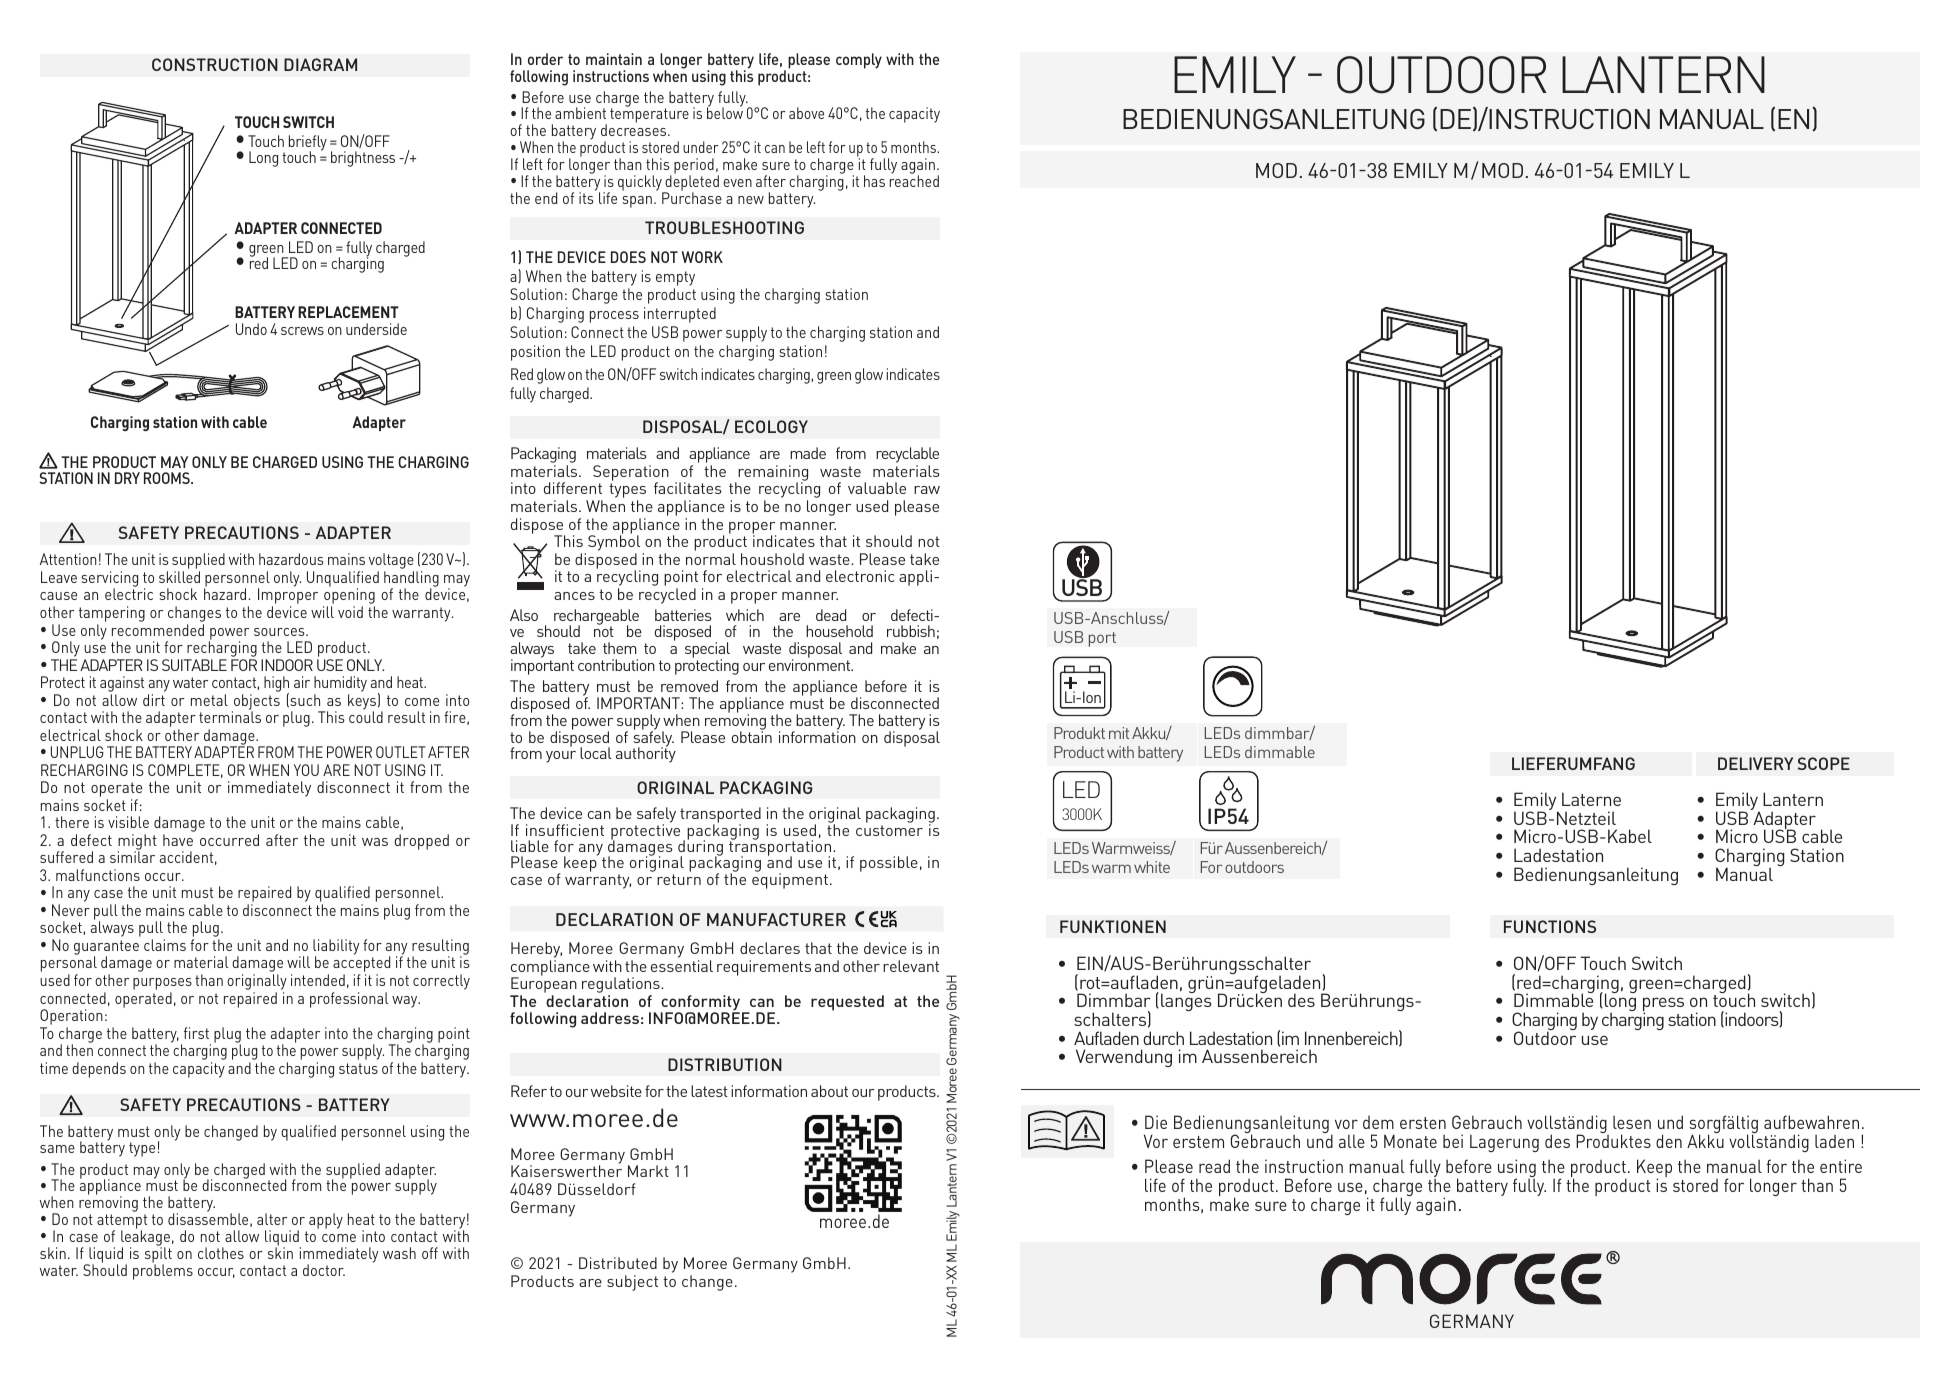 This page has width=1960, height=1391. I want to click on reached, so click(914, 180).
